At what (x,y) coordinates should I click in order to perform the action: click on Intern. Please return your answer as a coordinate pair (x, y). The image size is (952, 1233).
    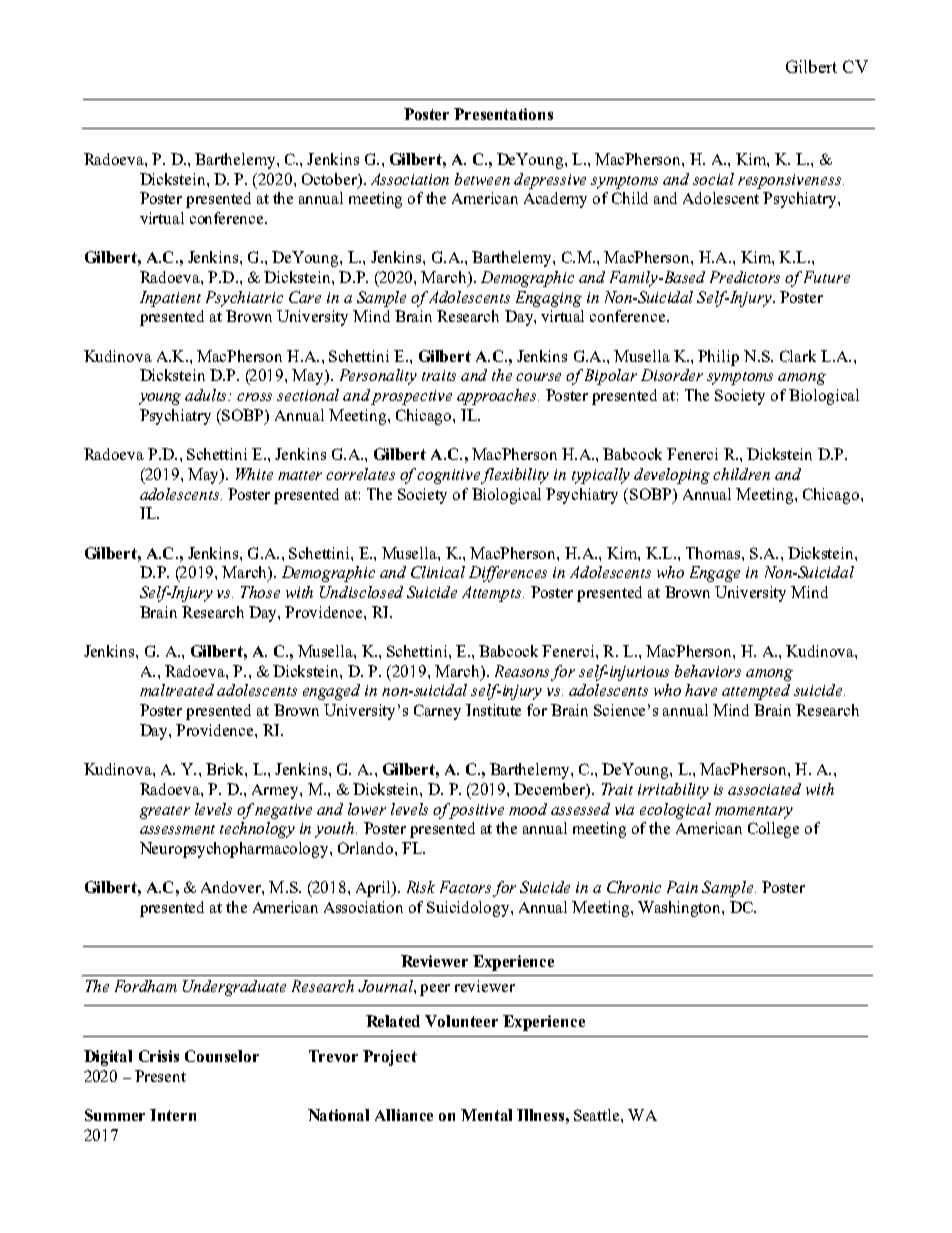
    Looking at the image, I should click on (173, 1115).
